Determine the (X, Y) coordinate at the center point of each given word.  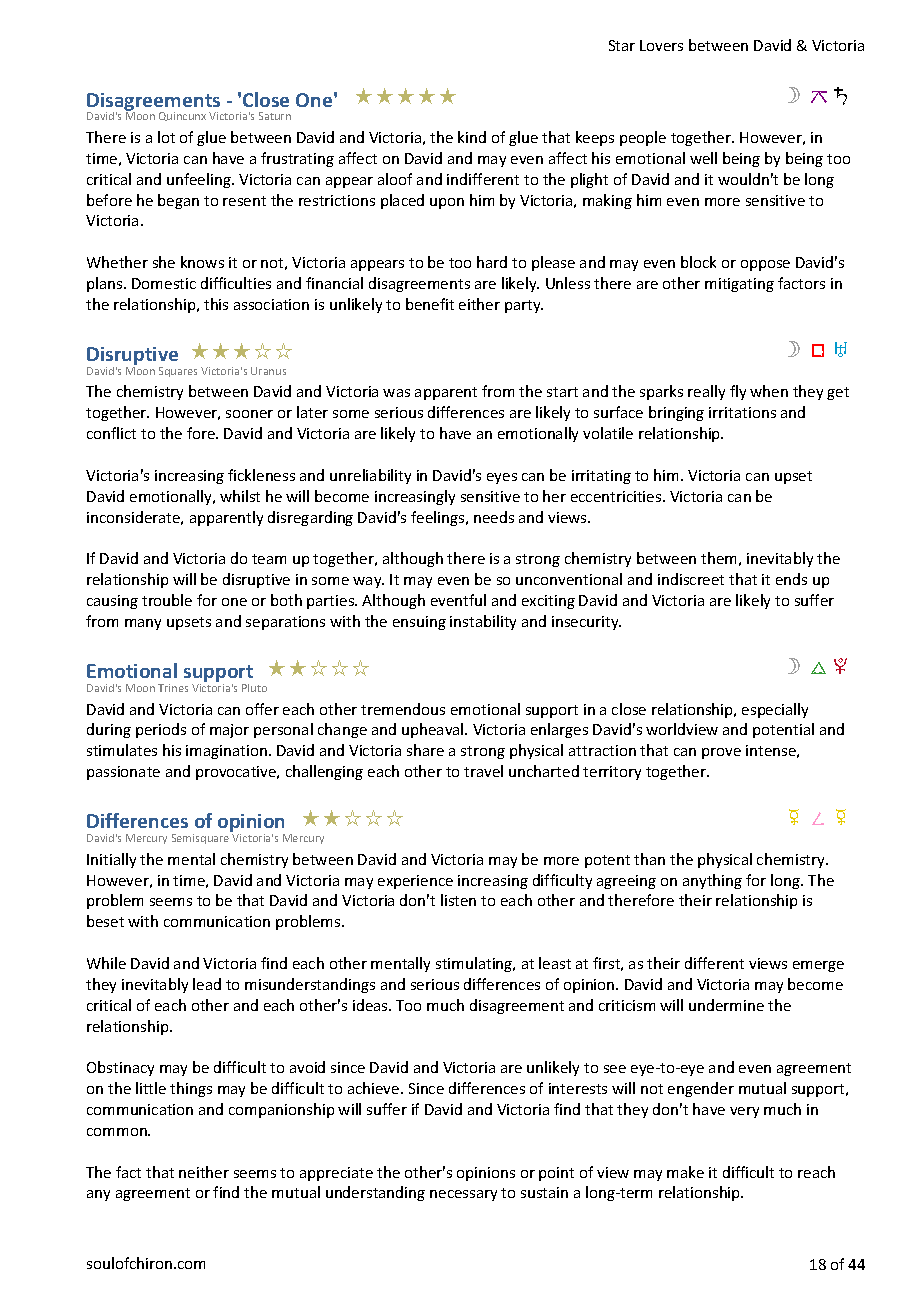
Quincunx (182, 116)
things (191, 1089)
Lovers (661, 45)
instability (483, 622)
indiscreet (691, 579)
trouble (167, 600)
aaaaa (406, 96)
